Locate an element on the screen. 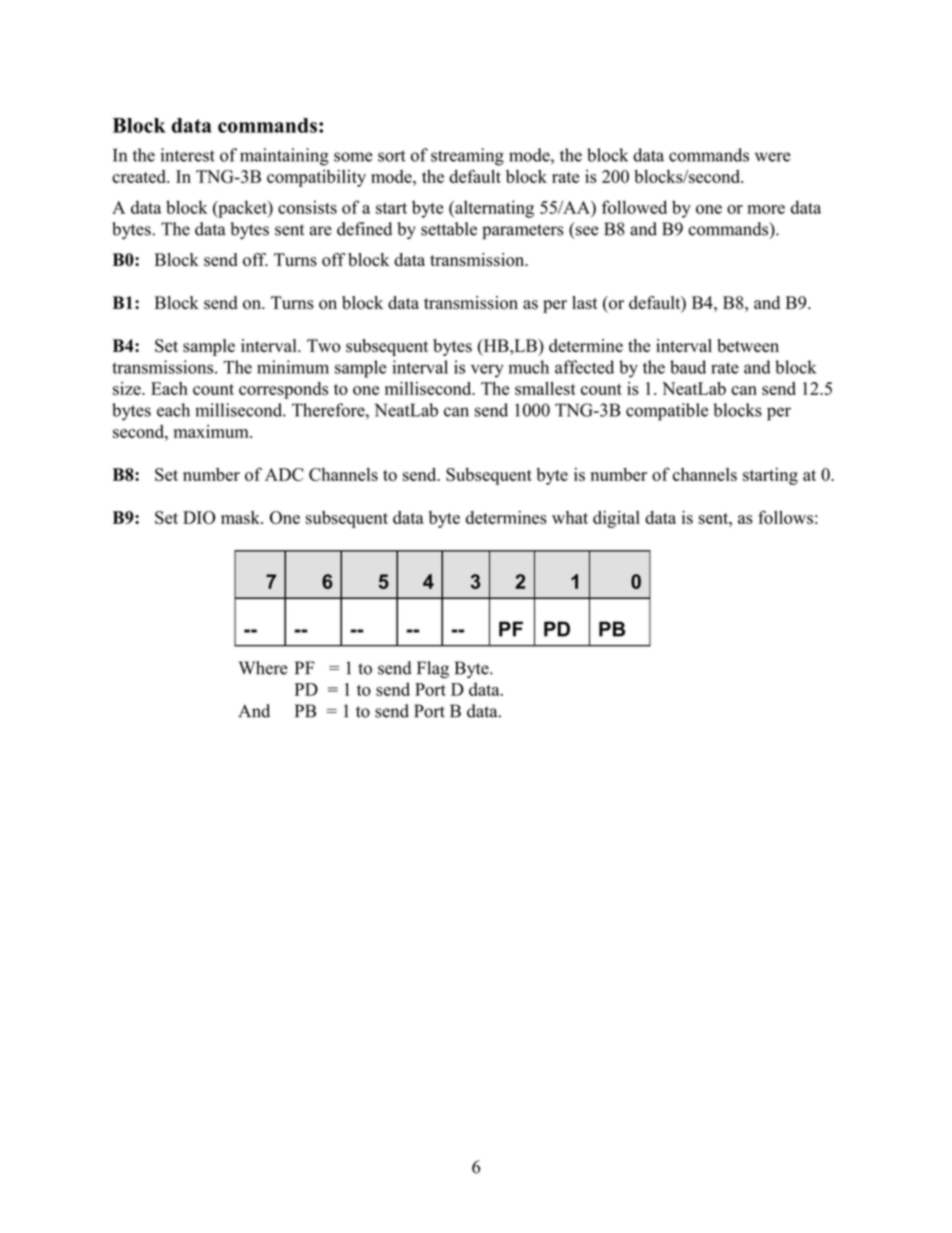 Image resolution: width=952 pixels, height=1233 pixels. follows is located at coordinates (785, 517).
